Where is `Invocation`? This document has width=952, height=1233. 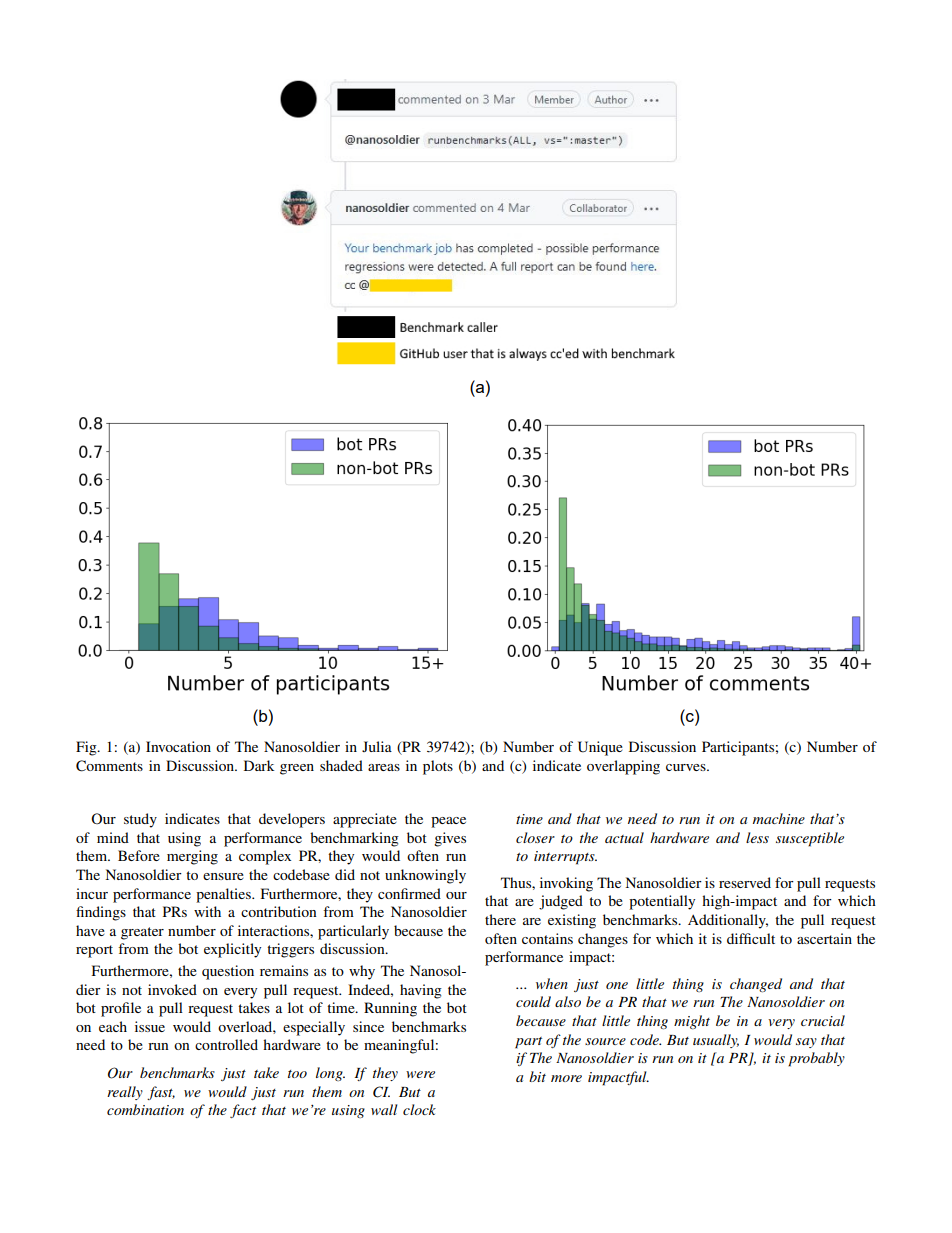
Invocation is located at coordinates (178, 746).
